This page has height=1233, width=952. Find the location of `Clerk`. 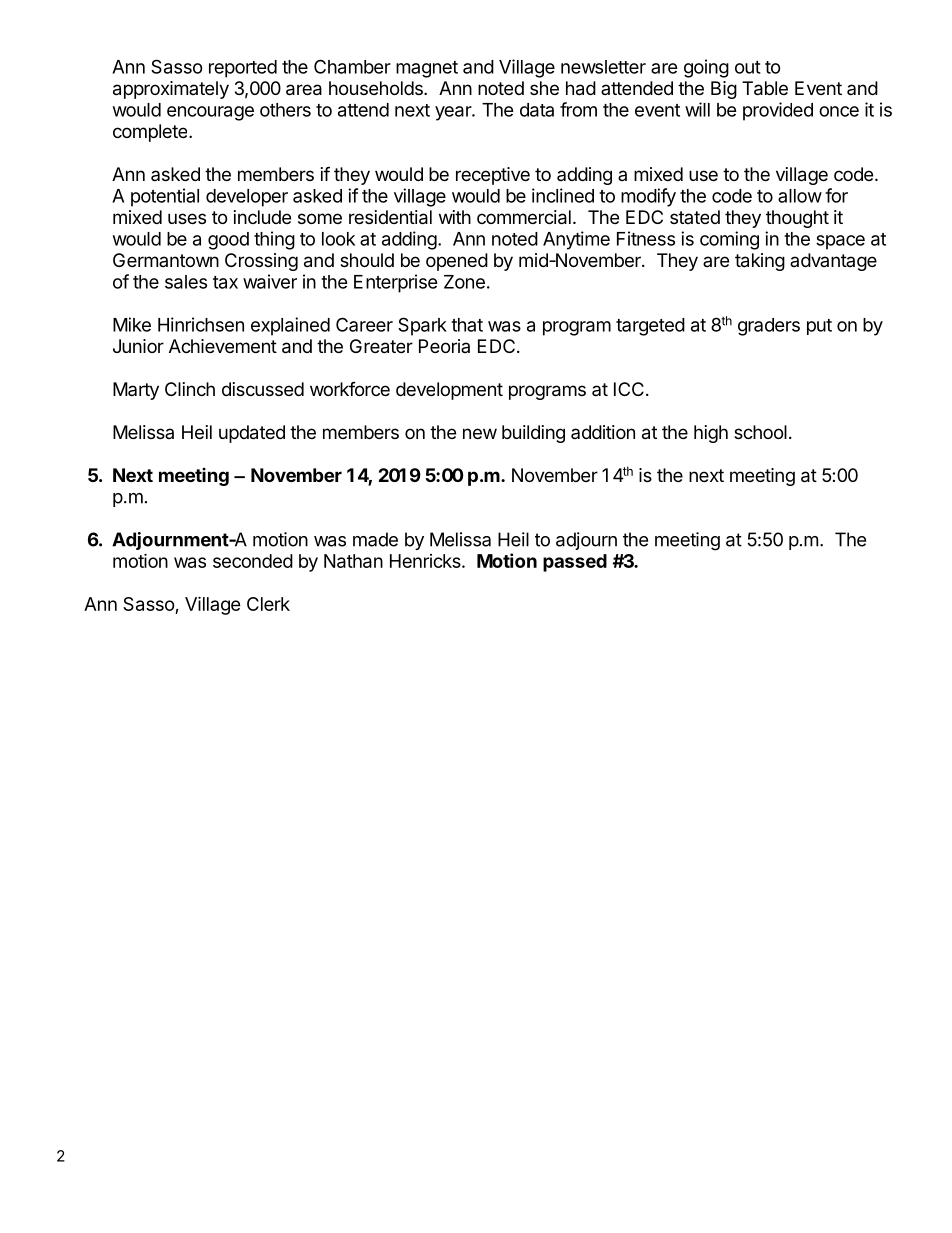

Clerk is located at coordinates (268, 604).
